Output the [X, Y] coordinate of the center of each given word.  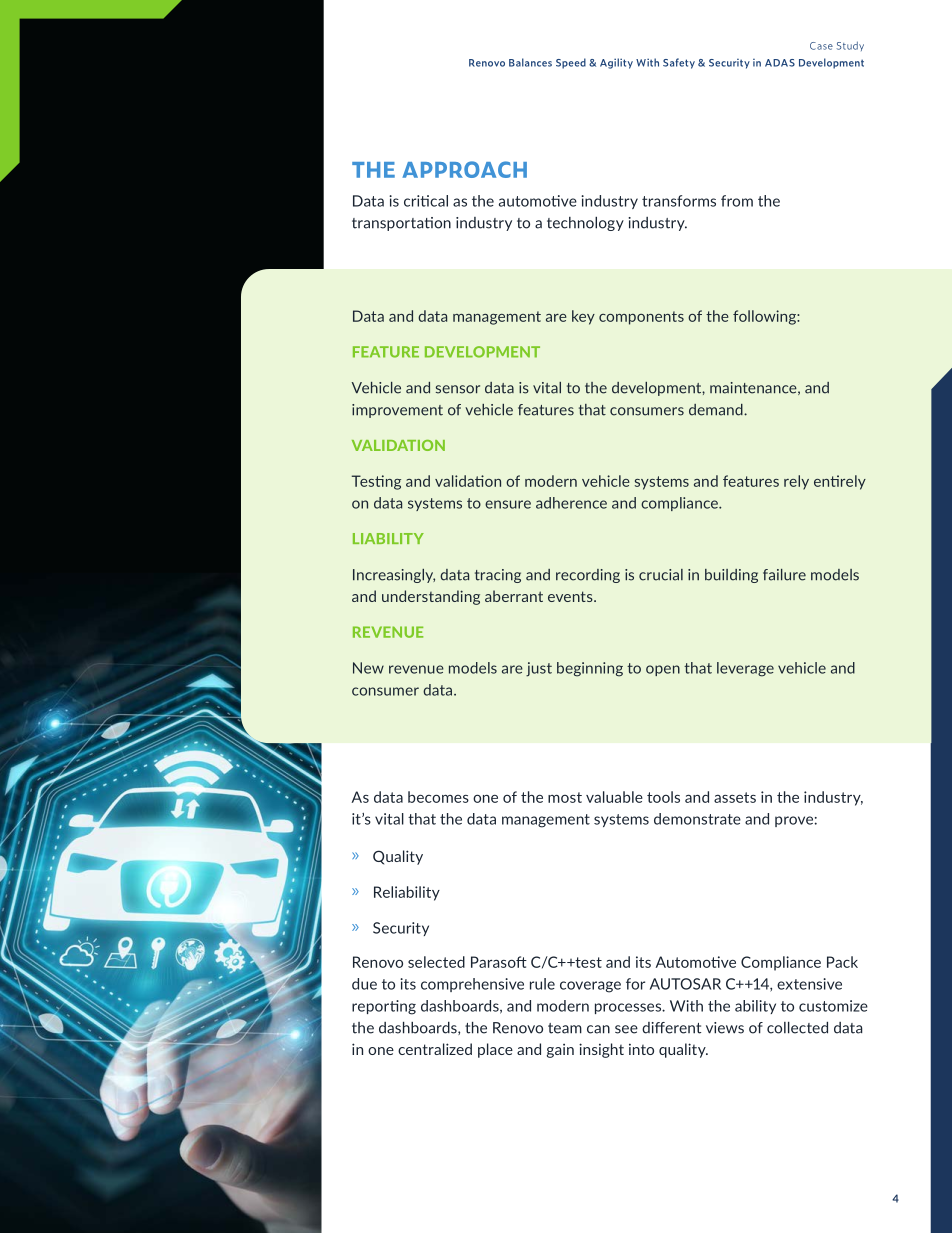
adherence [571, 503]
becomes [438, 797]
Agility [616, 63]
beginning [590, 669]
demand [717, 410]
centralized [435, 1049]
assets [735, 797]
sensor [458, 389]
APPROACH [464, 169]
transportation [401, 224]
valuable [614, 797]
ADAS [780, 63]
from [737, 201]
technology [585, 224]
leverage [745, 669]
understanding [431, 597]
